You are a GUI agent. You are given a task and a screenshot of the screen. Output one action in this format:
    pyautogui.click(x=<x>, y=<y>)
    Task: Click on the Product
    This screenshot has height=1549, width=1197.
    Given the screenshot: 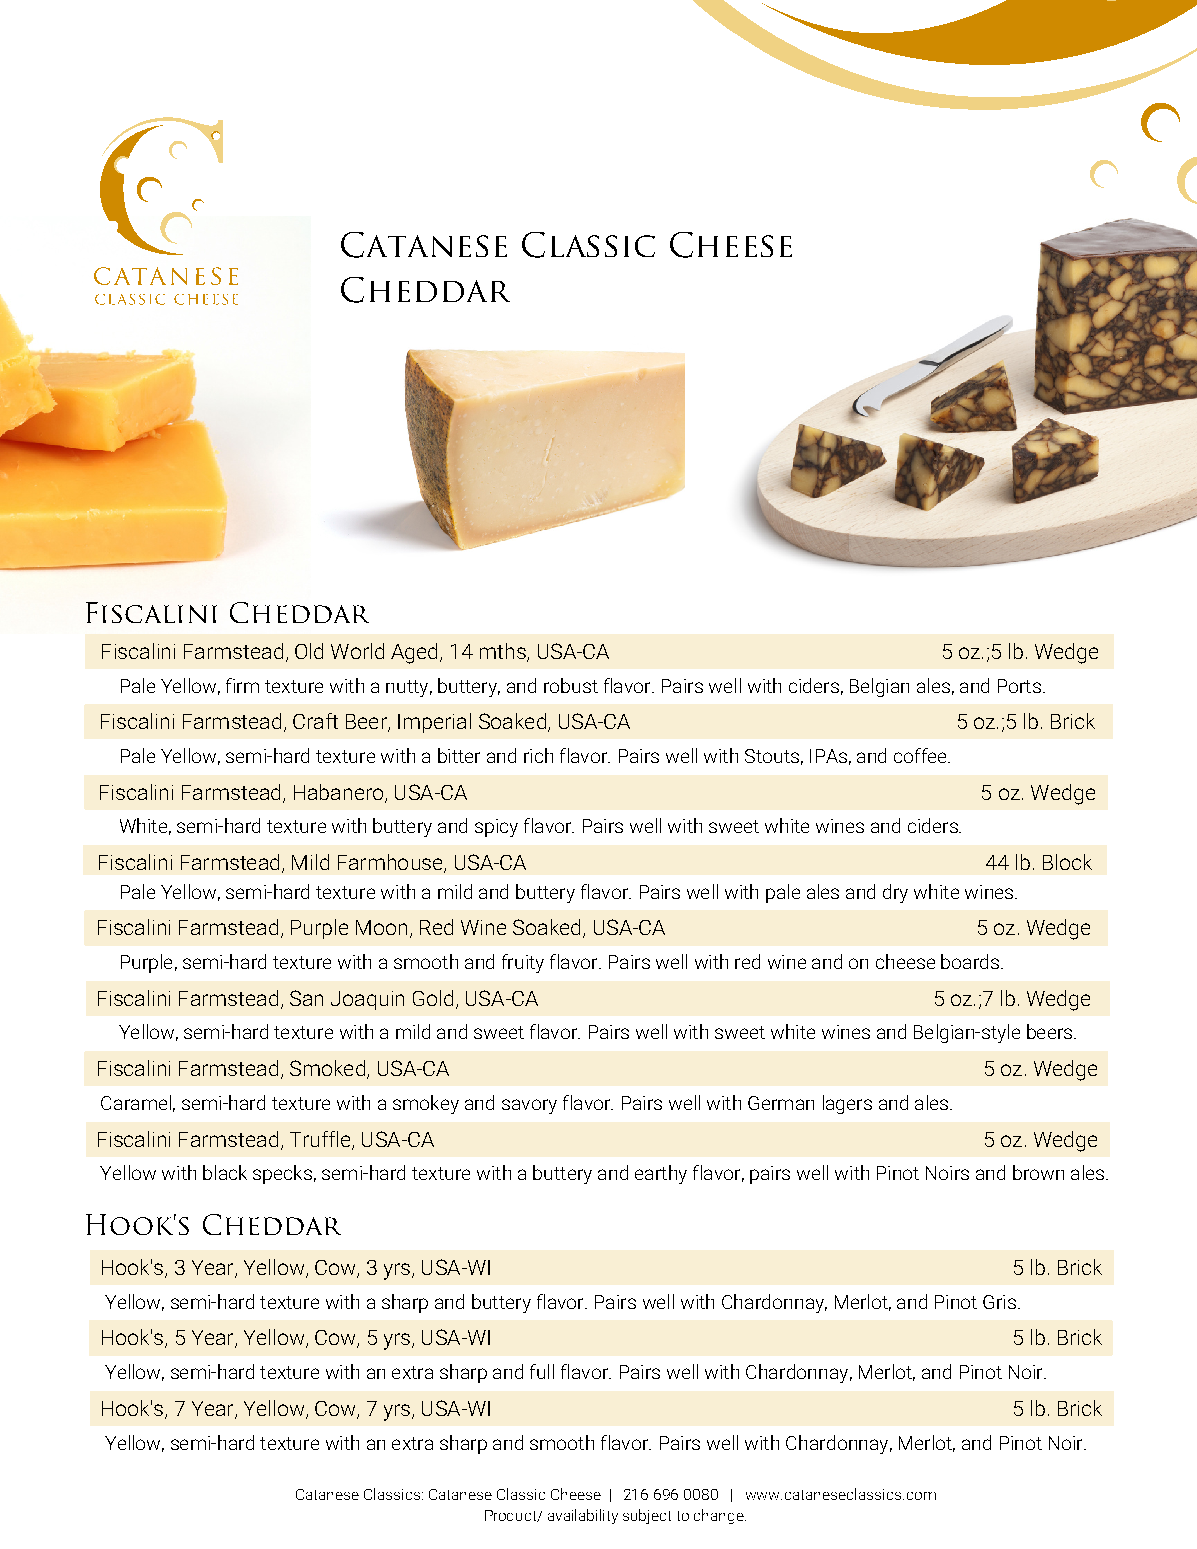 What is the action you would take?
    pyautogui.click(x=512, y=1516)
